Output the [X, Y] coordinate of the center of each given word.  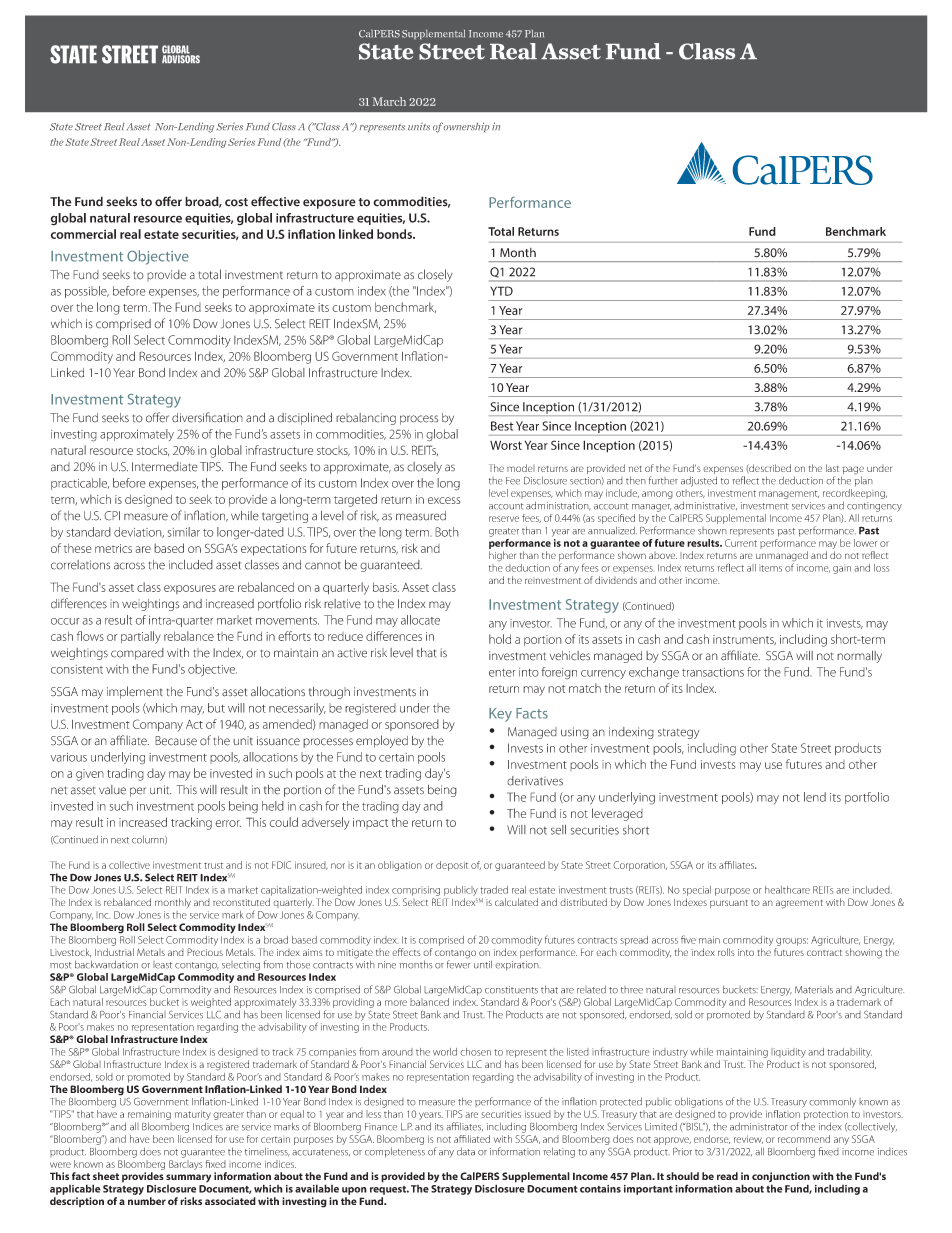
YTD [501, 291]
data [466, 1151]
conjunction [781, 1178]
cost [236, 202]
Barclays [186, 1163]
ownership [466, 127]
